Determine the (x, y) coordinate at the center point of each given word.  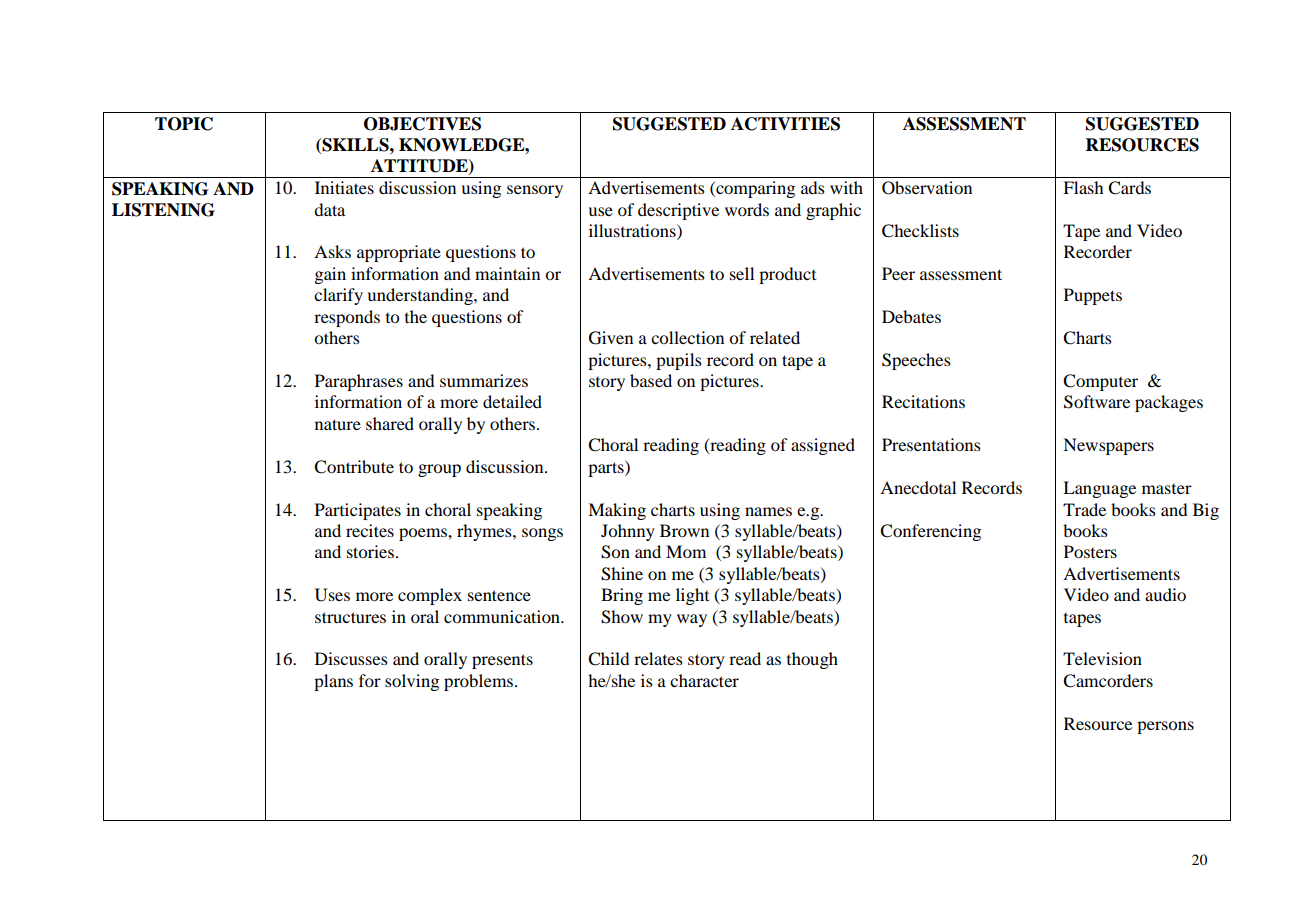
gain (330, 275)
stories (370, 551)
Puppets (1093, 296)
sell (742, 273)
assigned (823, 446)
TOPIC (184, 124)
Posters (1090, 551)
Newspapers (1108, 446)
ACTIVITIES (785, 124)
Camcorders (1108, 681)
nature (338, 424)
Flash (1083, 187)
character (704, 680)
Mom (686, 551)
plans (333, 682)
